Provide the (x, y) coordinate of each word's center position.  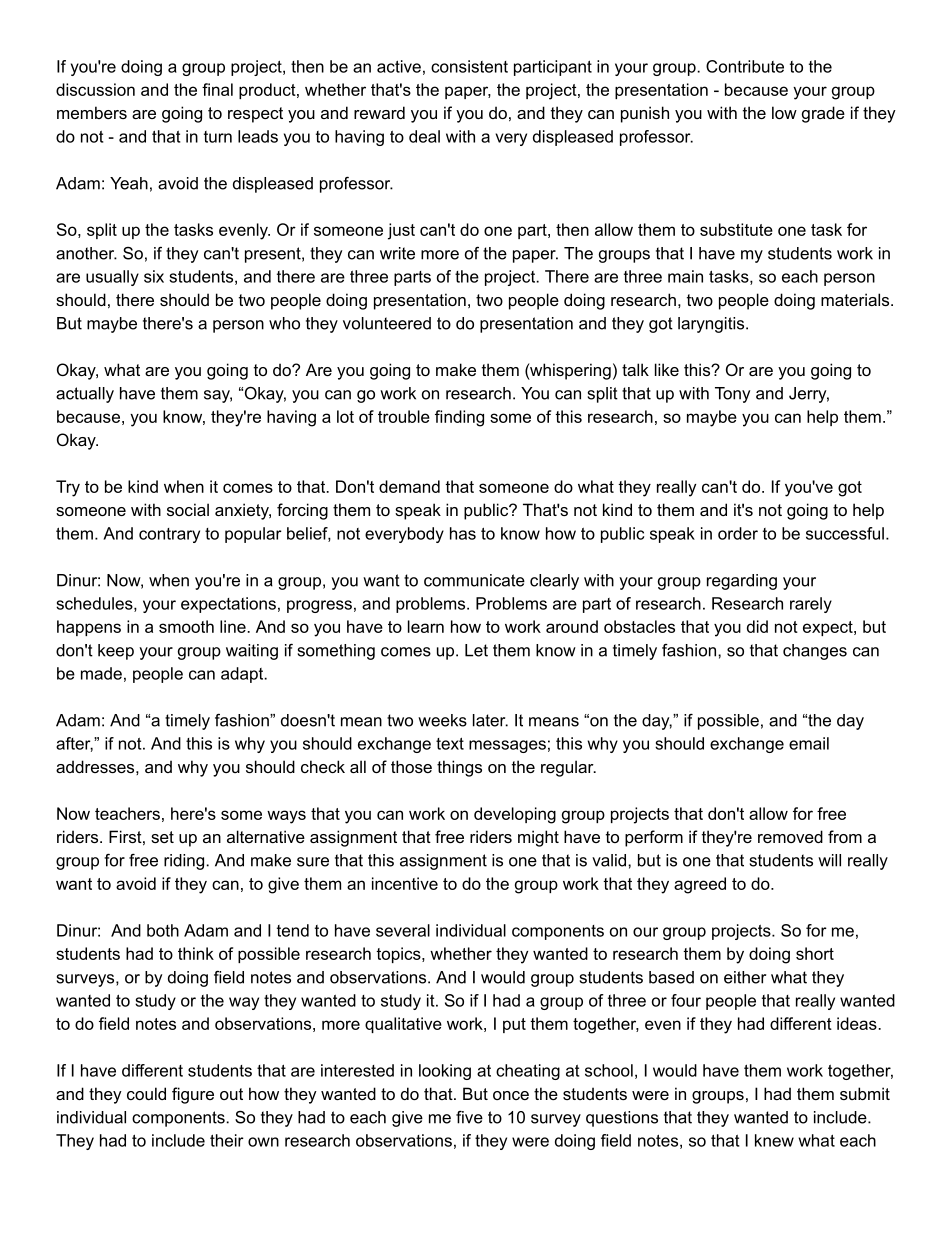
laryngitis (712, 325)
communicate (474, 580)
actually (85, 395)
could (146, 1093)
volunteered (387, 323)
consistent (469, 66)
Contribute (745, 66)
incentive (405, 883)
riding (185, 862)
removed (790, 836)
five (469, 1117)
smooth (186, 626)
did (757, 626)
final (217, 89)
